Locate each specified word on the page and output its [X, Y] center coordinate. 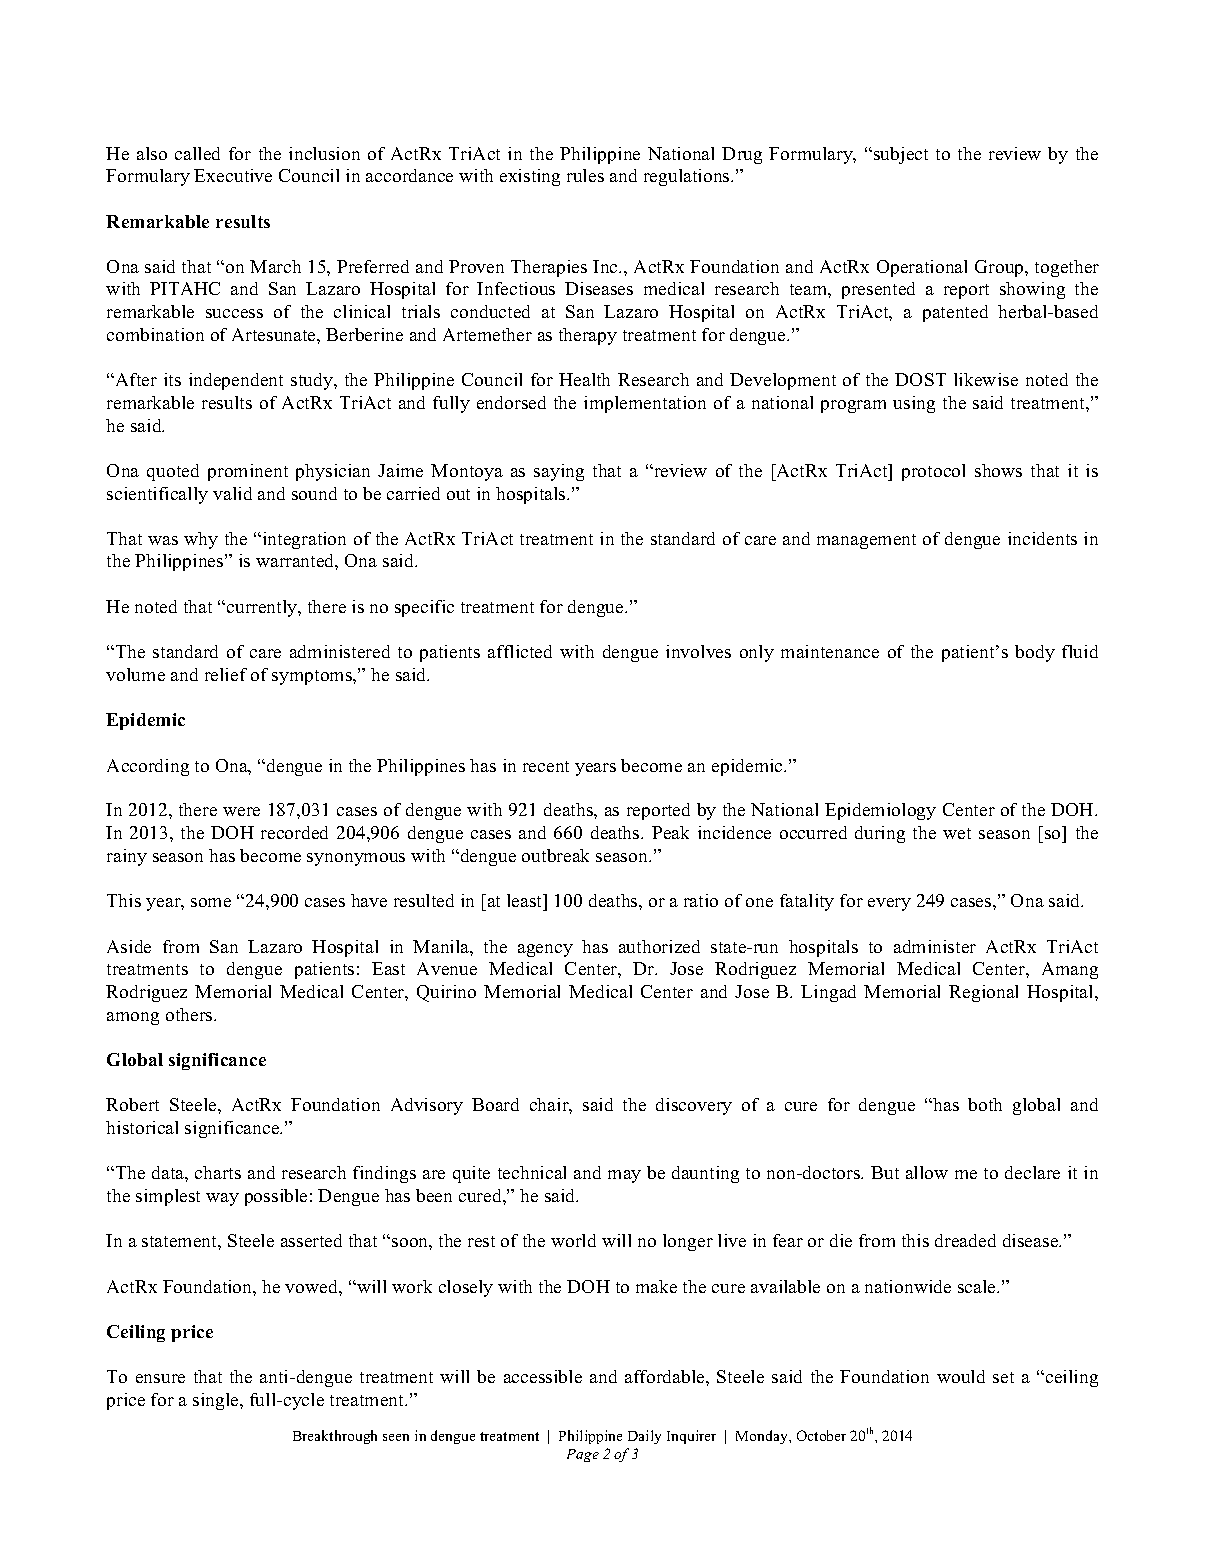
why [201, 540]
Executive [233, 175]
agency [545, 950]
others [190, 1014]
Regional [983, 993]
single [217, 1401]
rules [585, 175]
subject [901, 155]
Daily [644, 1437]
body [1035, 653]
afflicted [520, 651]
